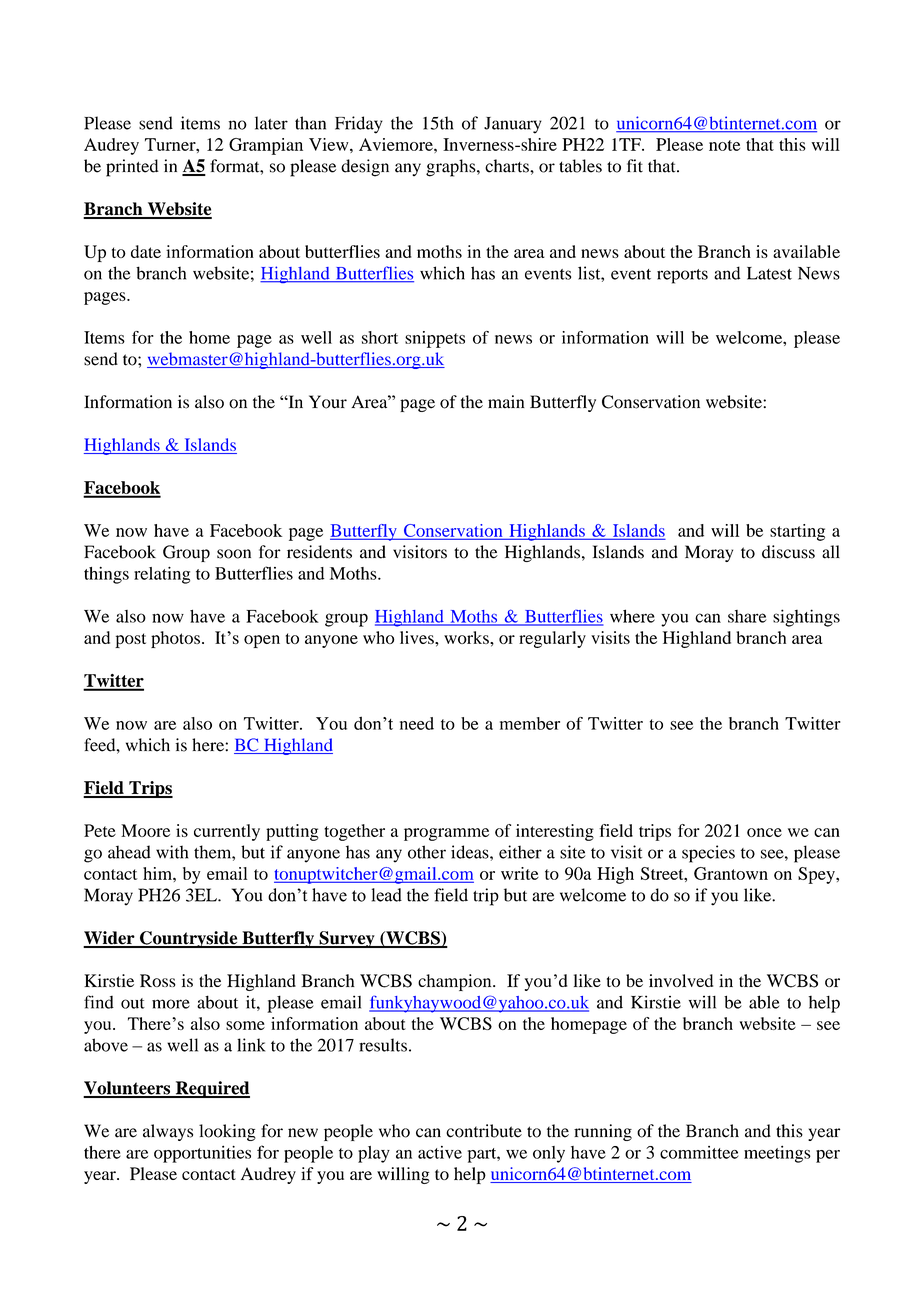 The image size is (924, 1308). What do you see at coordinates (708, 854) in the screenshot?
I see `species` at bounding box center [708, 854].
